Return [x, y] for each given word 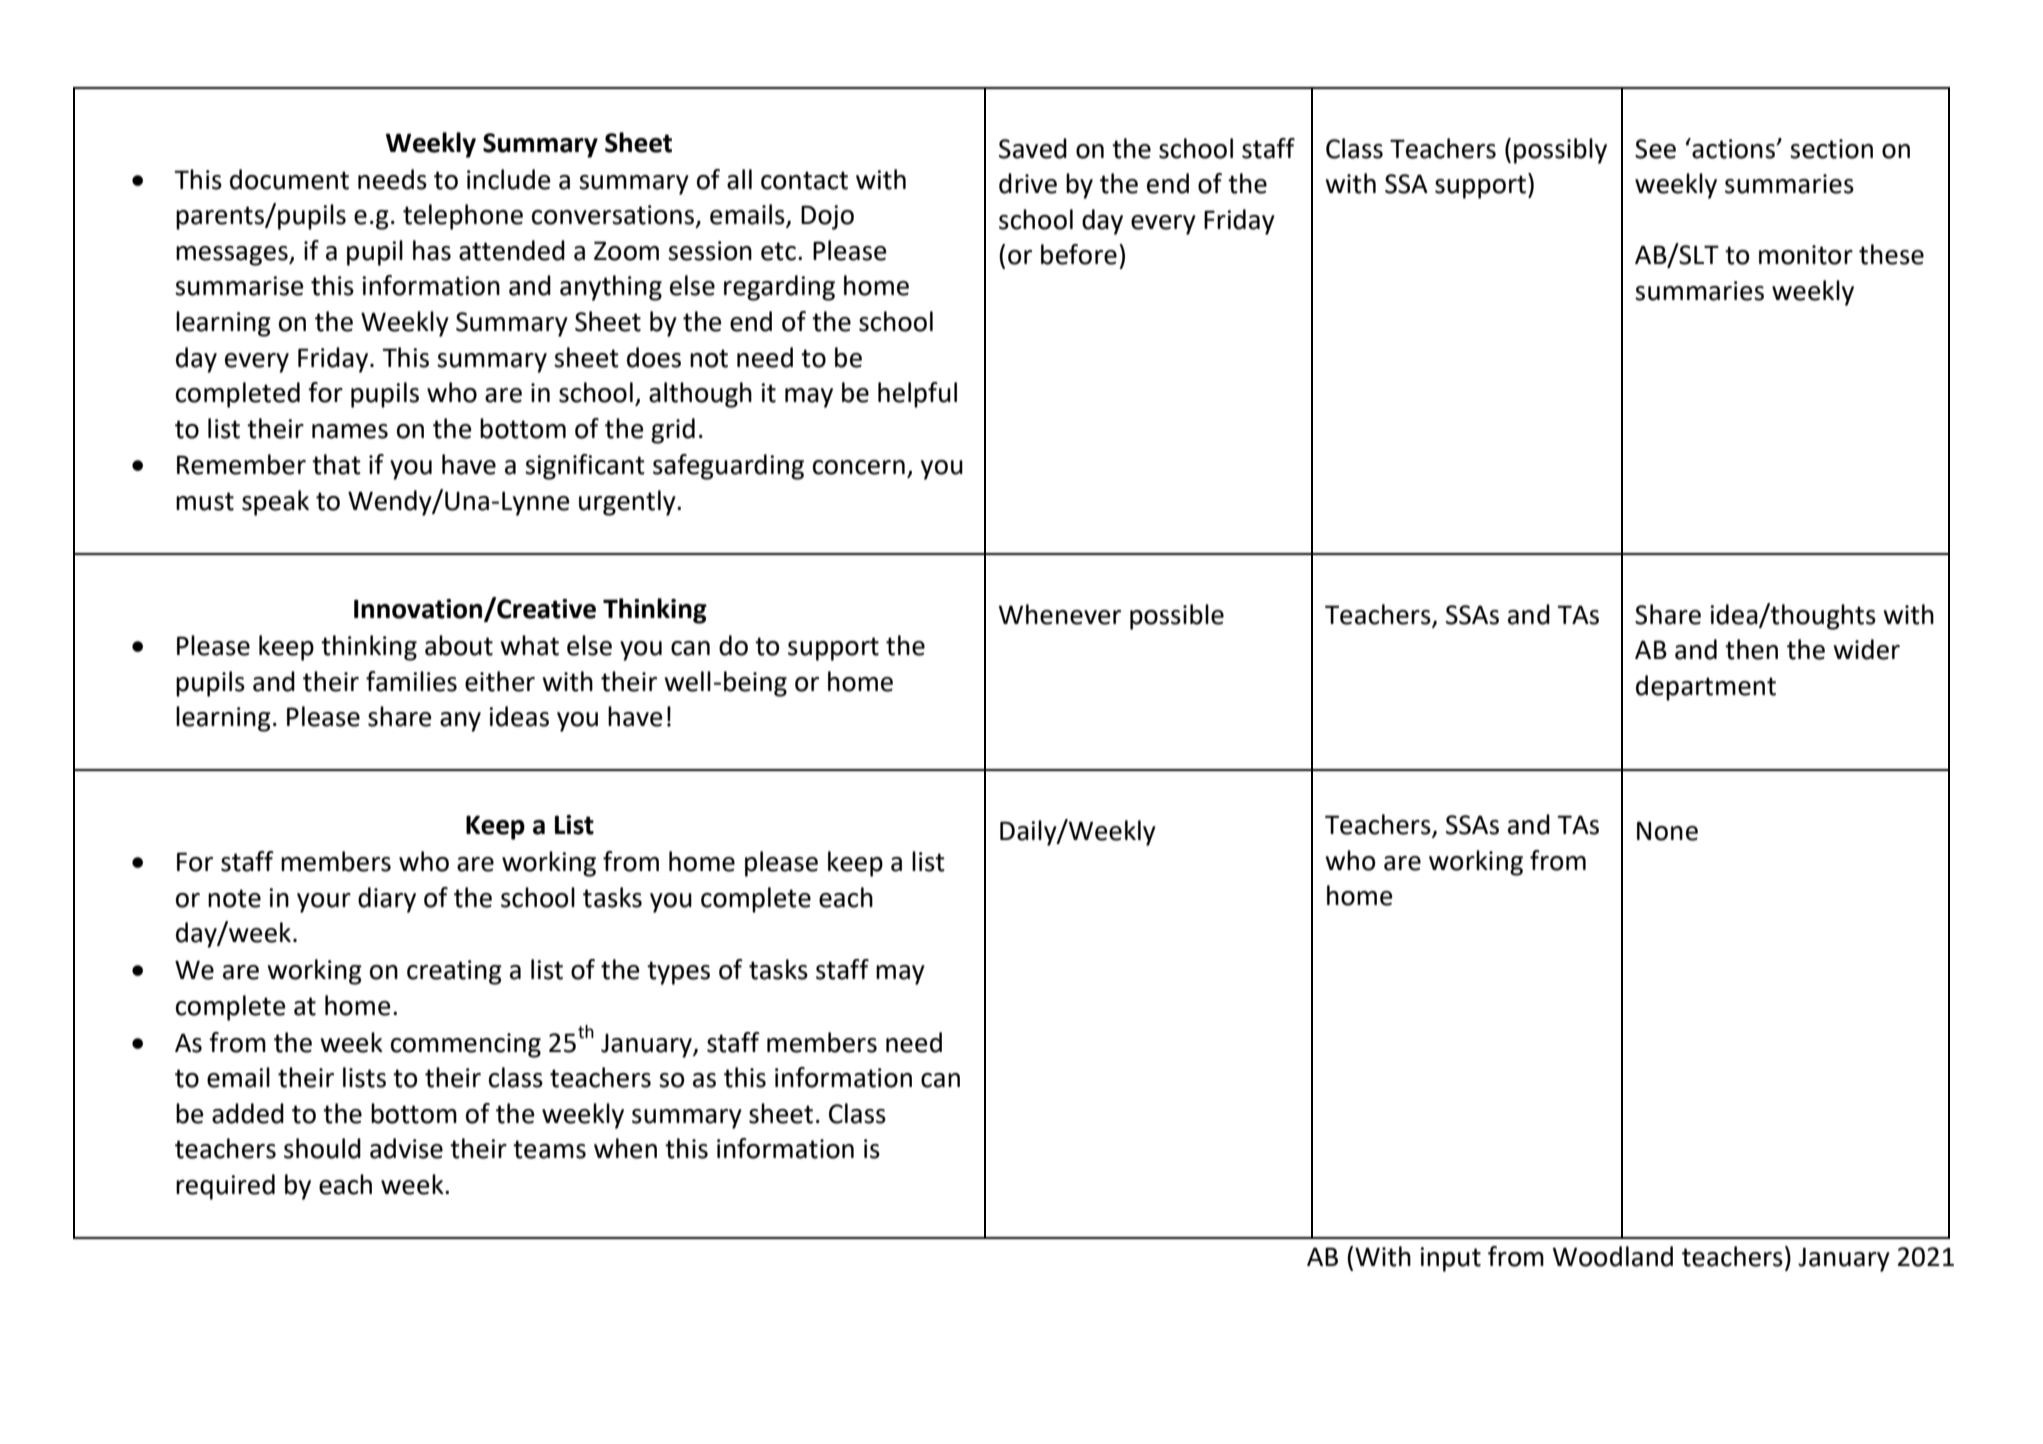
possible [1177, 617]
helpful [917, 395]
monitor [1806, 255]
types [678, 973]
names [350, 431]
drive [1028, 183]
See [1655, 149]
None [1667, 831]
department [1706, 688]
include [509, 179]
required [225, 1187]
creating [454, 972]
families [411, 681]
